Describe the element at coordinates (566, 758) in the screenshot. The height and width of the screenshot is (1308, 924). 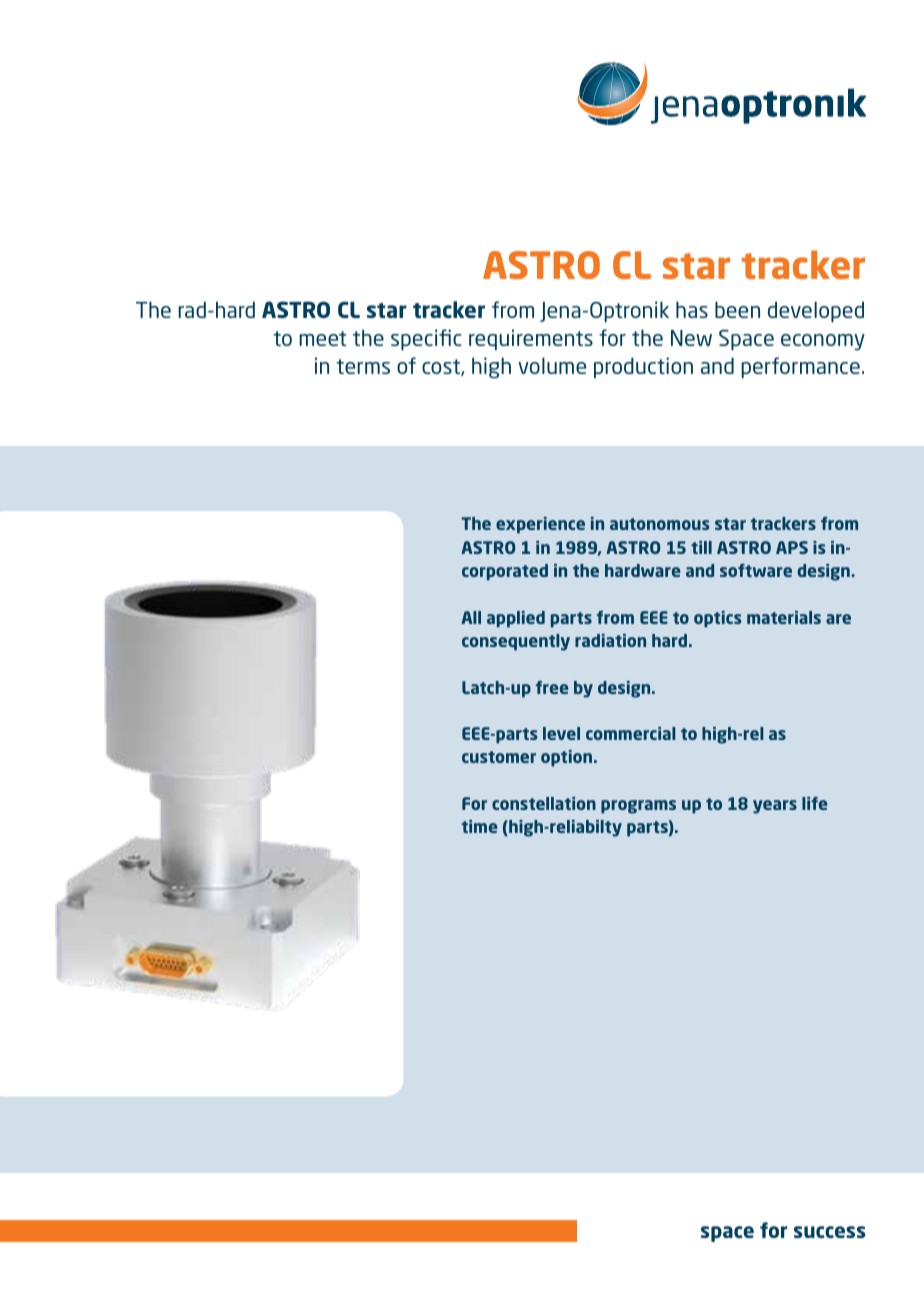
I see `option` at that location.
